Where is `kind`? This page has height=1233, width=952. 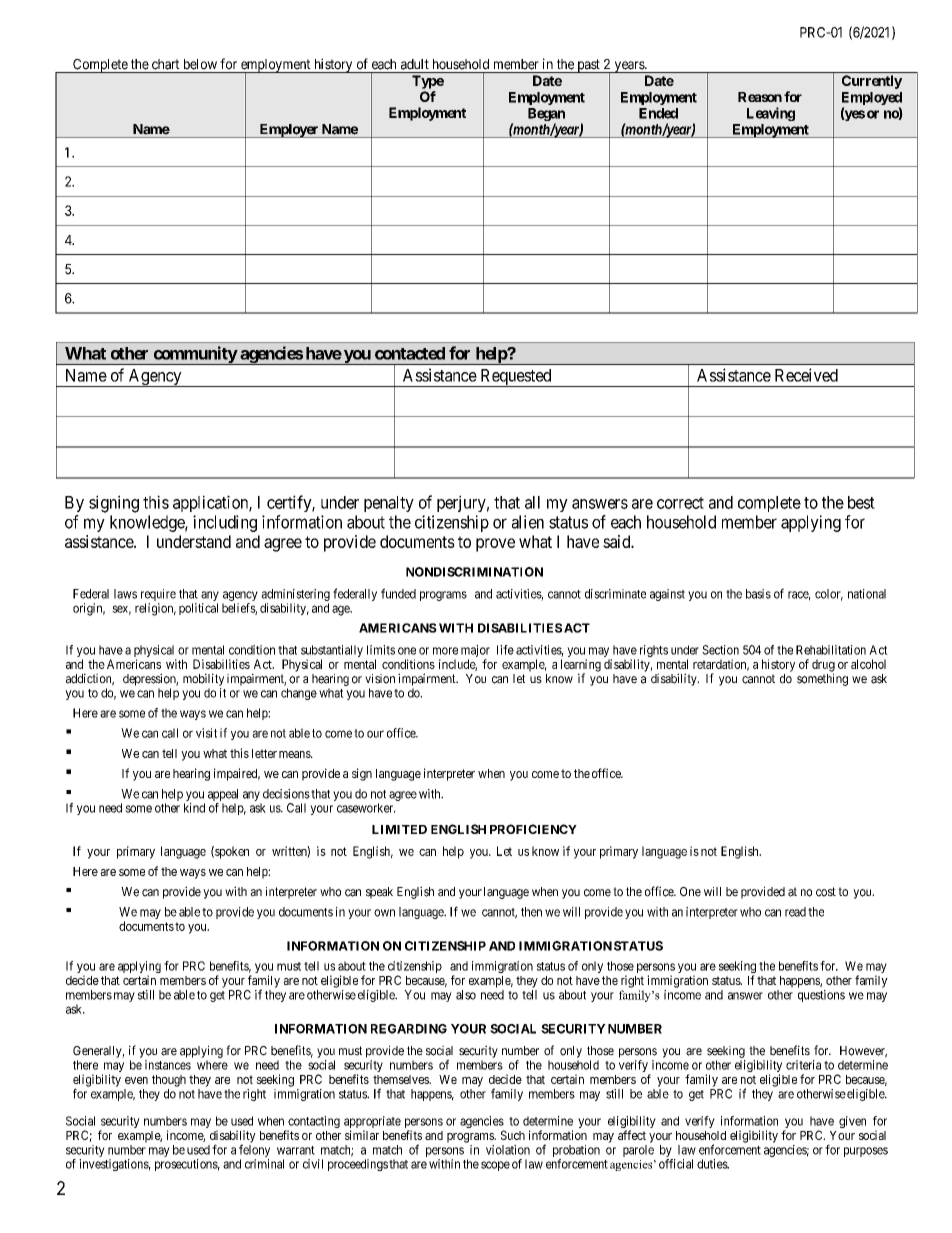
kind is located at coordinates (194, 808).
